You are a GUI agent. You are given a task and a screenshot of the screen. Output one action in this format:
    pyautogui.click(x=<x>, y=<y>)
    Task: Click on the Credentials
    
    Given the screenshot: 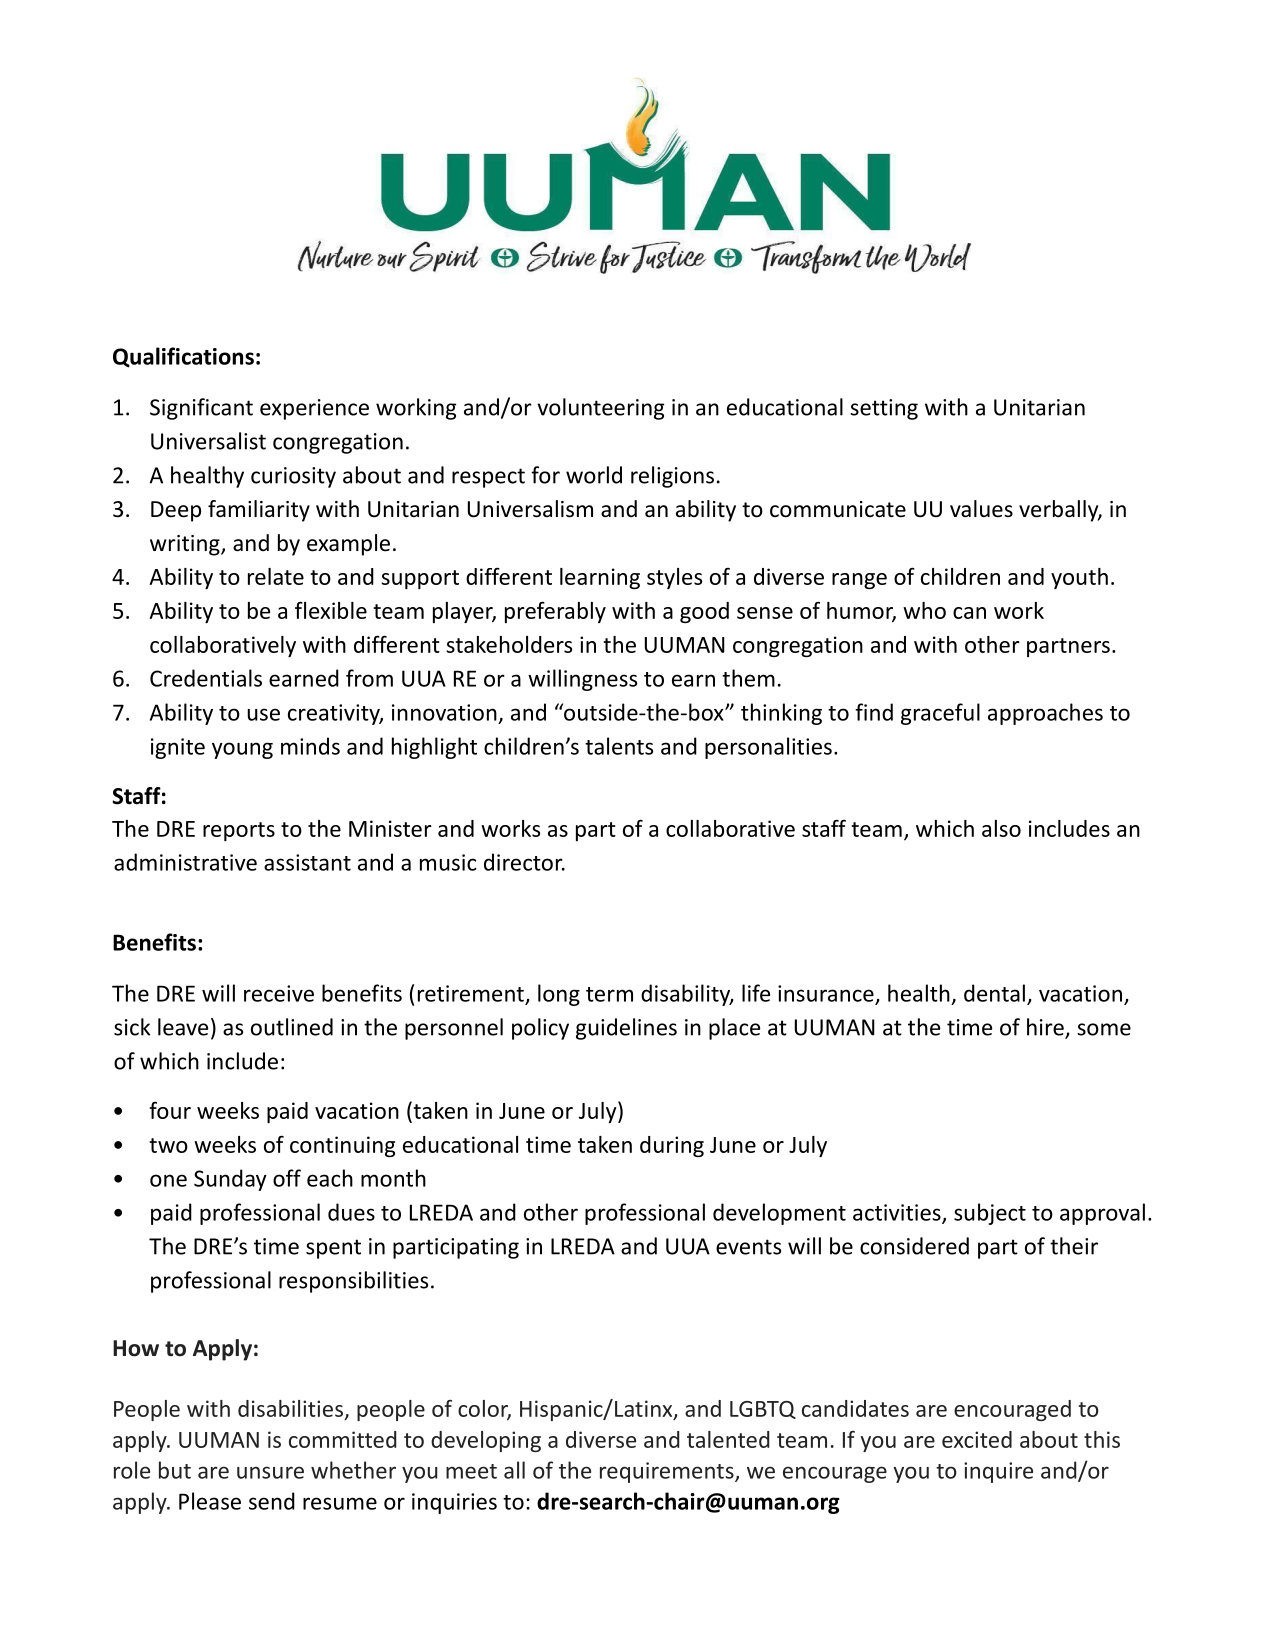 What is the action you would take?
    pyautogui.click(x=206, y=678)
